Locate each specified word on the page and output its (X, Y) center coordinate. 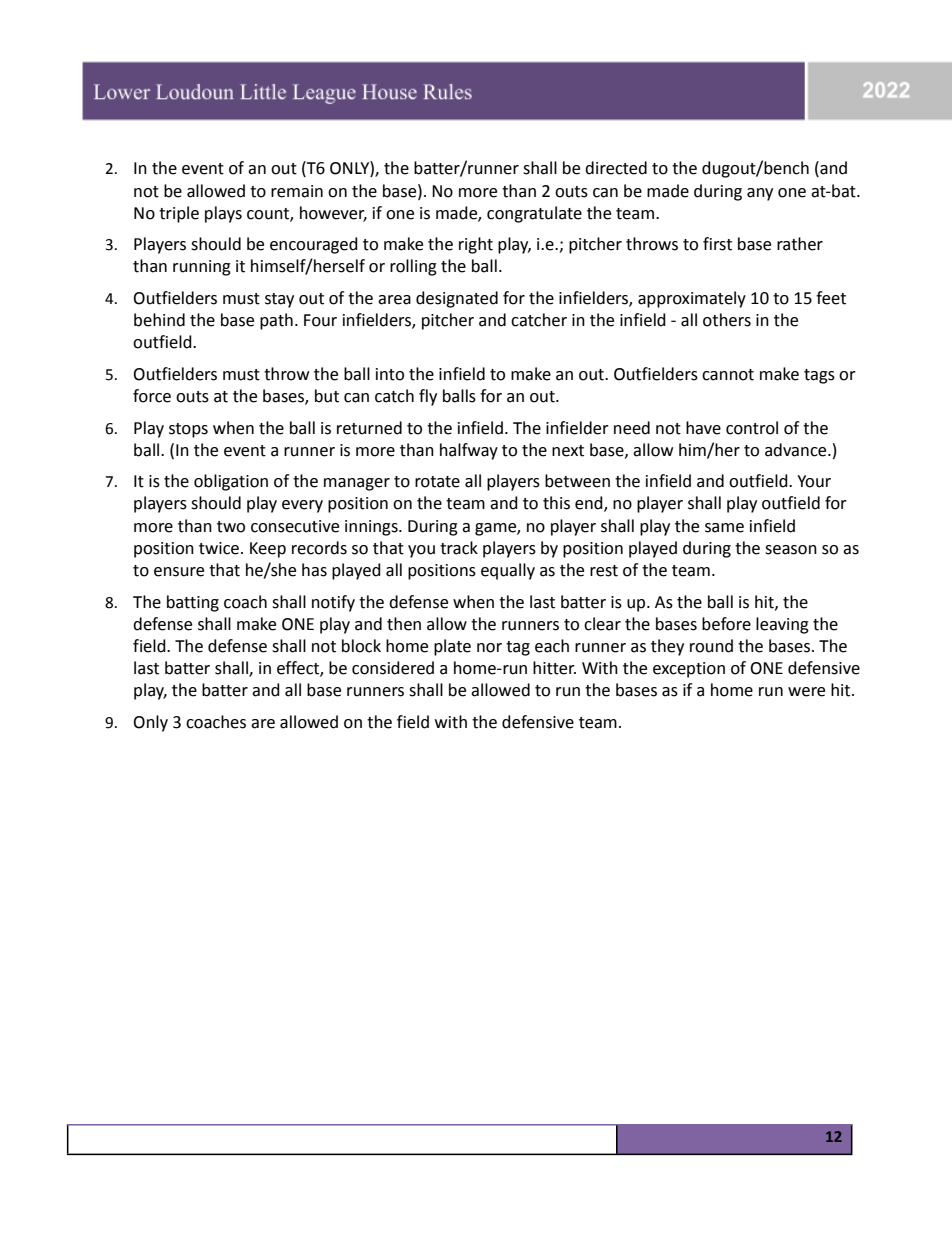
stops (188, 430)
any (760, 194)
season (791, 550)
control (752, 428)
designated (457, 299)
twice (219, 548)
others (727, 320)
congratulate (534, 214)
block (361, 646)
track (459, 548)
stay (279, 300)
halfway (469, 451)
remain (297, 191)
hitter (554, 668)
